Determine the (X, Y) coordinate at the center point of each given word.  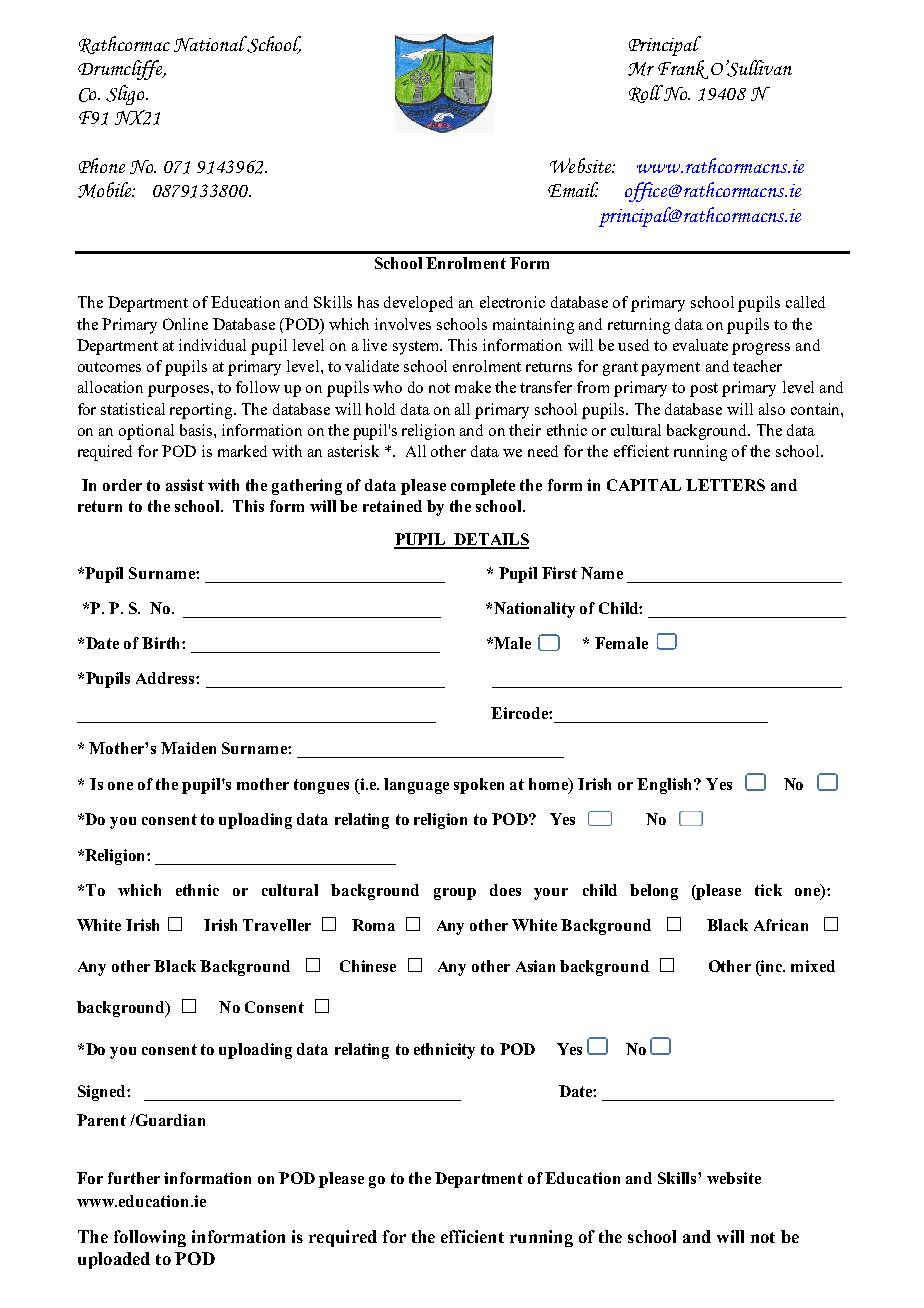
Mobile (106, 190)
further (134, 1178)
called (805, 302)
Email (573, 189)
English (666, 786)
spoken (479, 786)
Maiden (188, 748)
